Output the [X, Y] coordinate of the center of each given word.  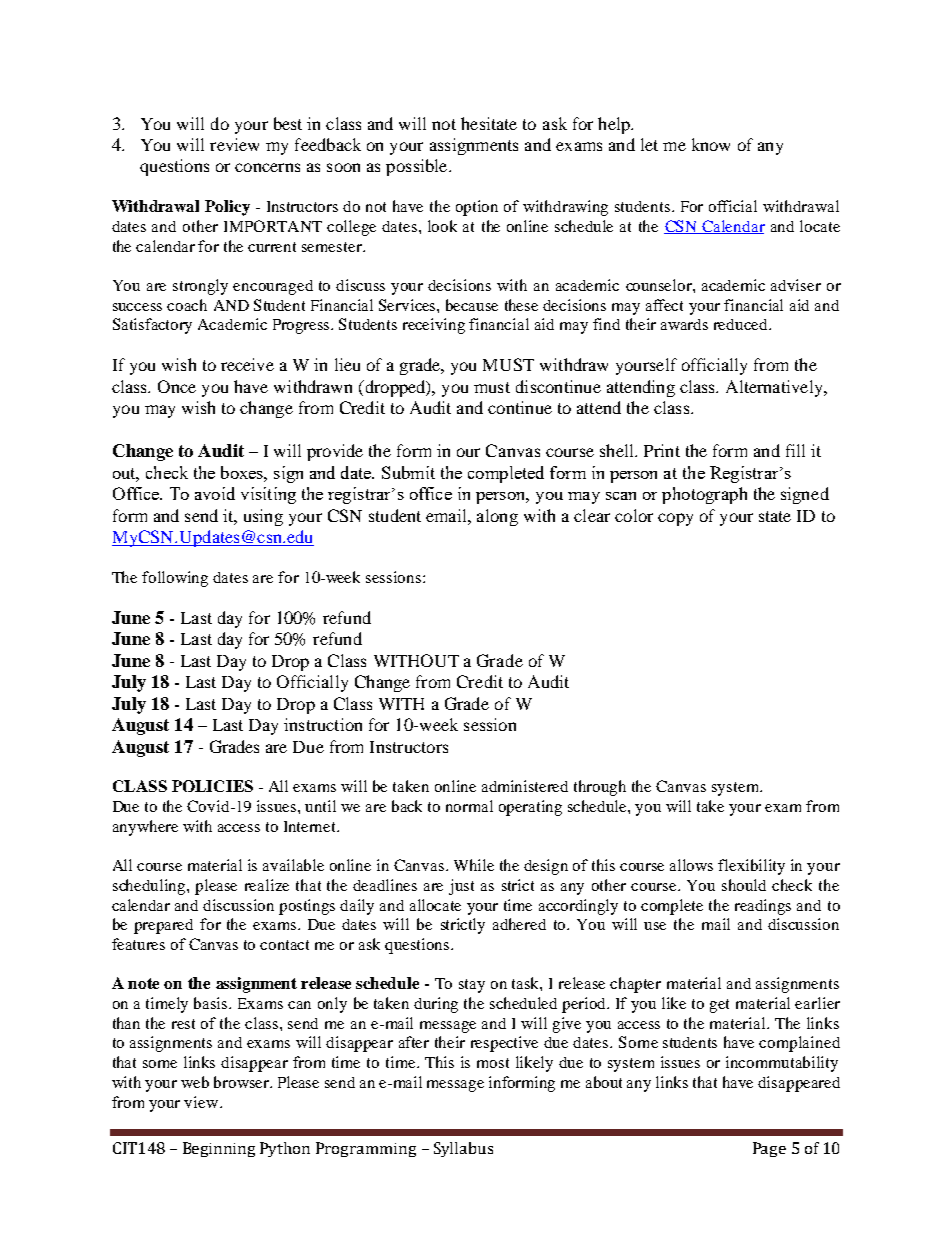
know [711, 144]
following [175, 579]
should [744, 885]
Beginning [219, 1149]
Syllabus [463, 1149]
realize [267, 885]
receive [247, 364]
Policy [227, 208]
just [461, 887]
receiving [434, 326]
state [775, 516]
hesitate [489, 123]
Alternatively [776, 388]
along [497, 517]
